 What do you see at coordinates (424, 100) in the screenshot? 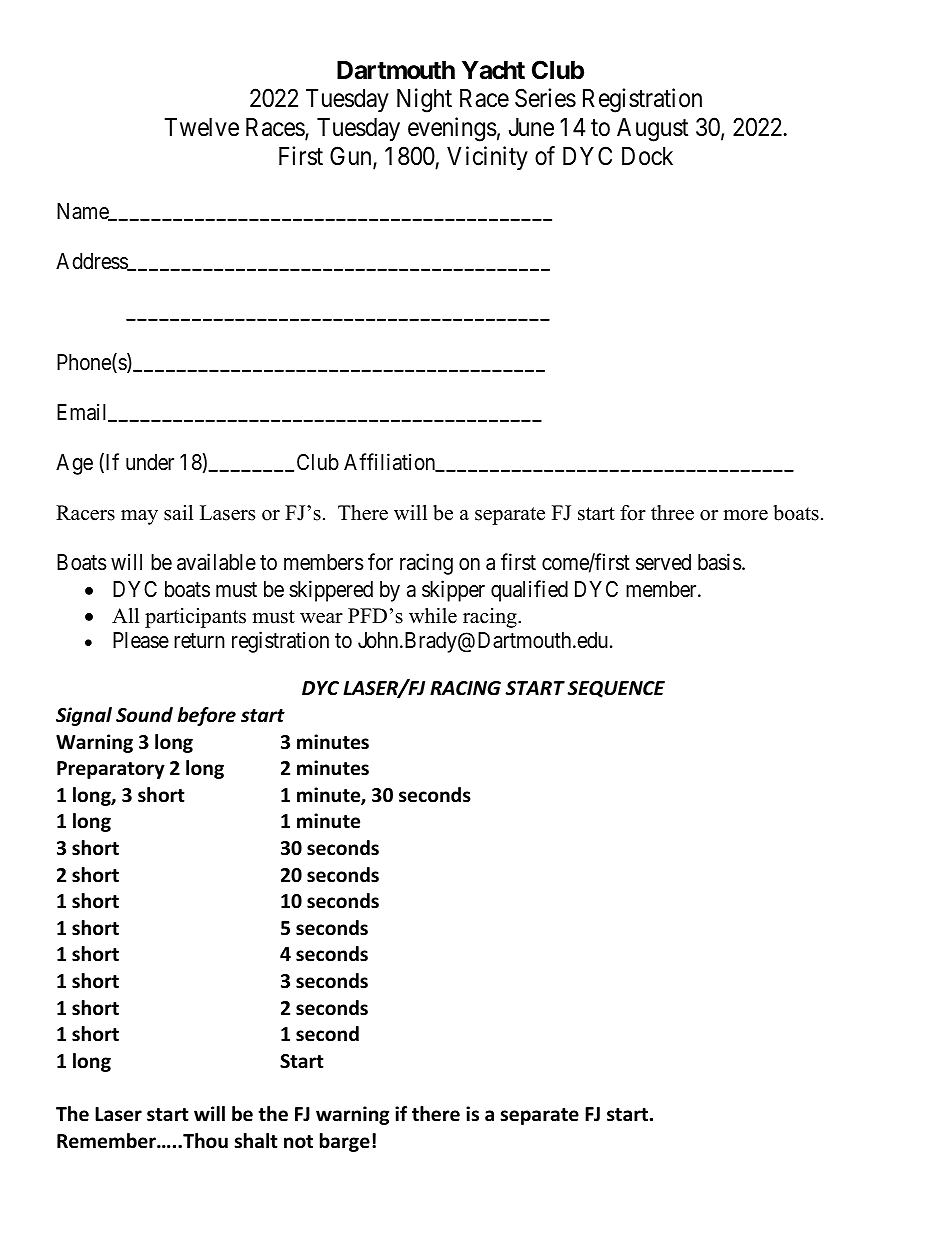
I see `Night` at bounding box center [424, 100].
